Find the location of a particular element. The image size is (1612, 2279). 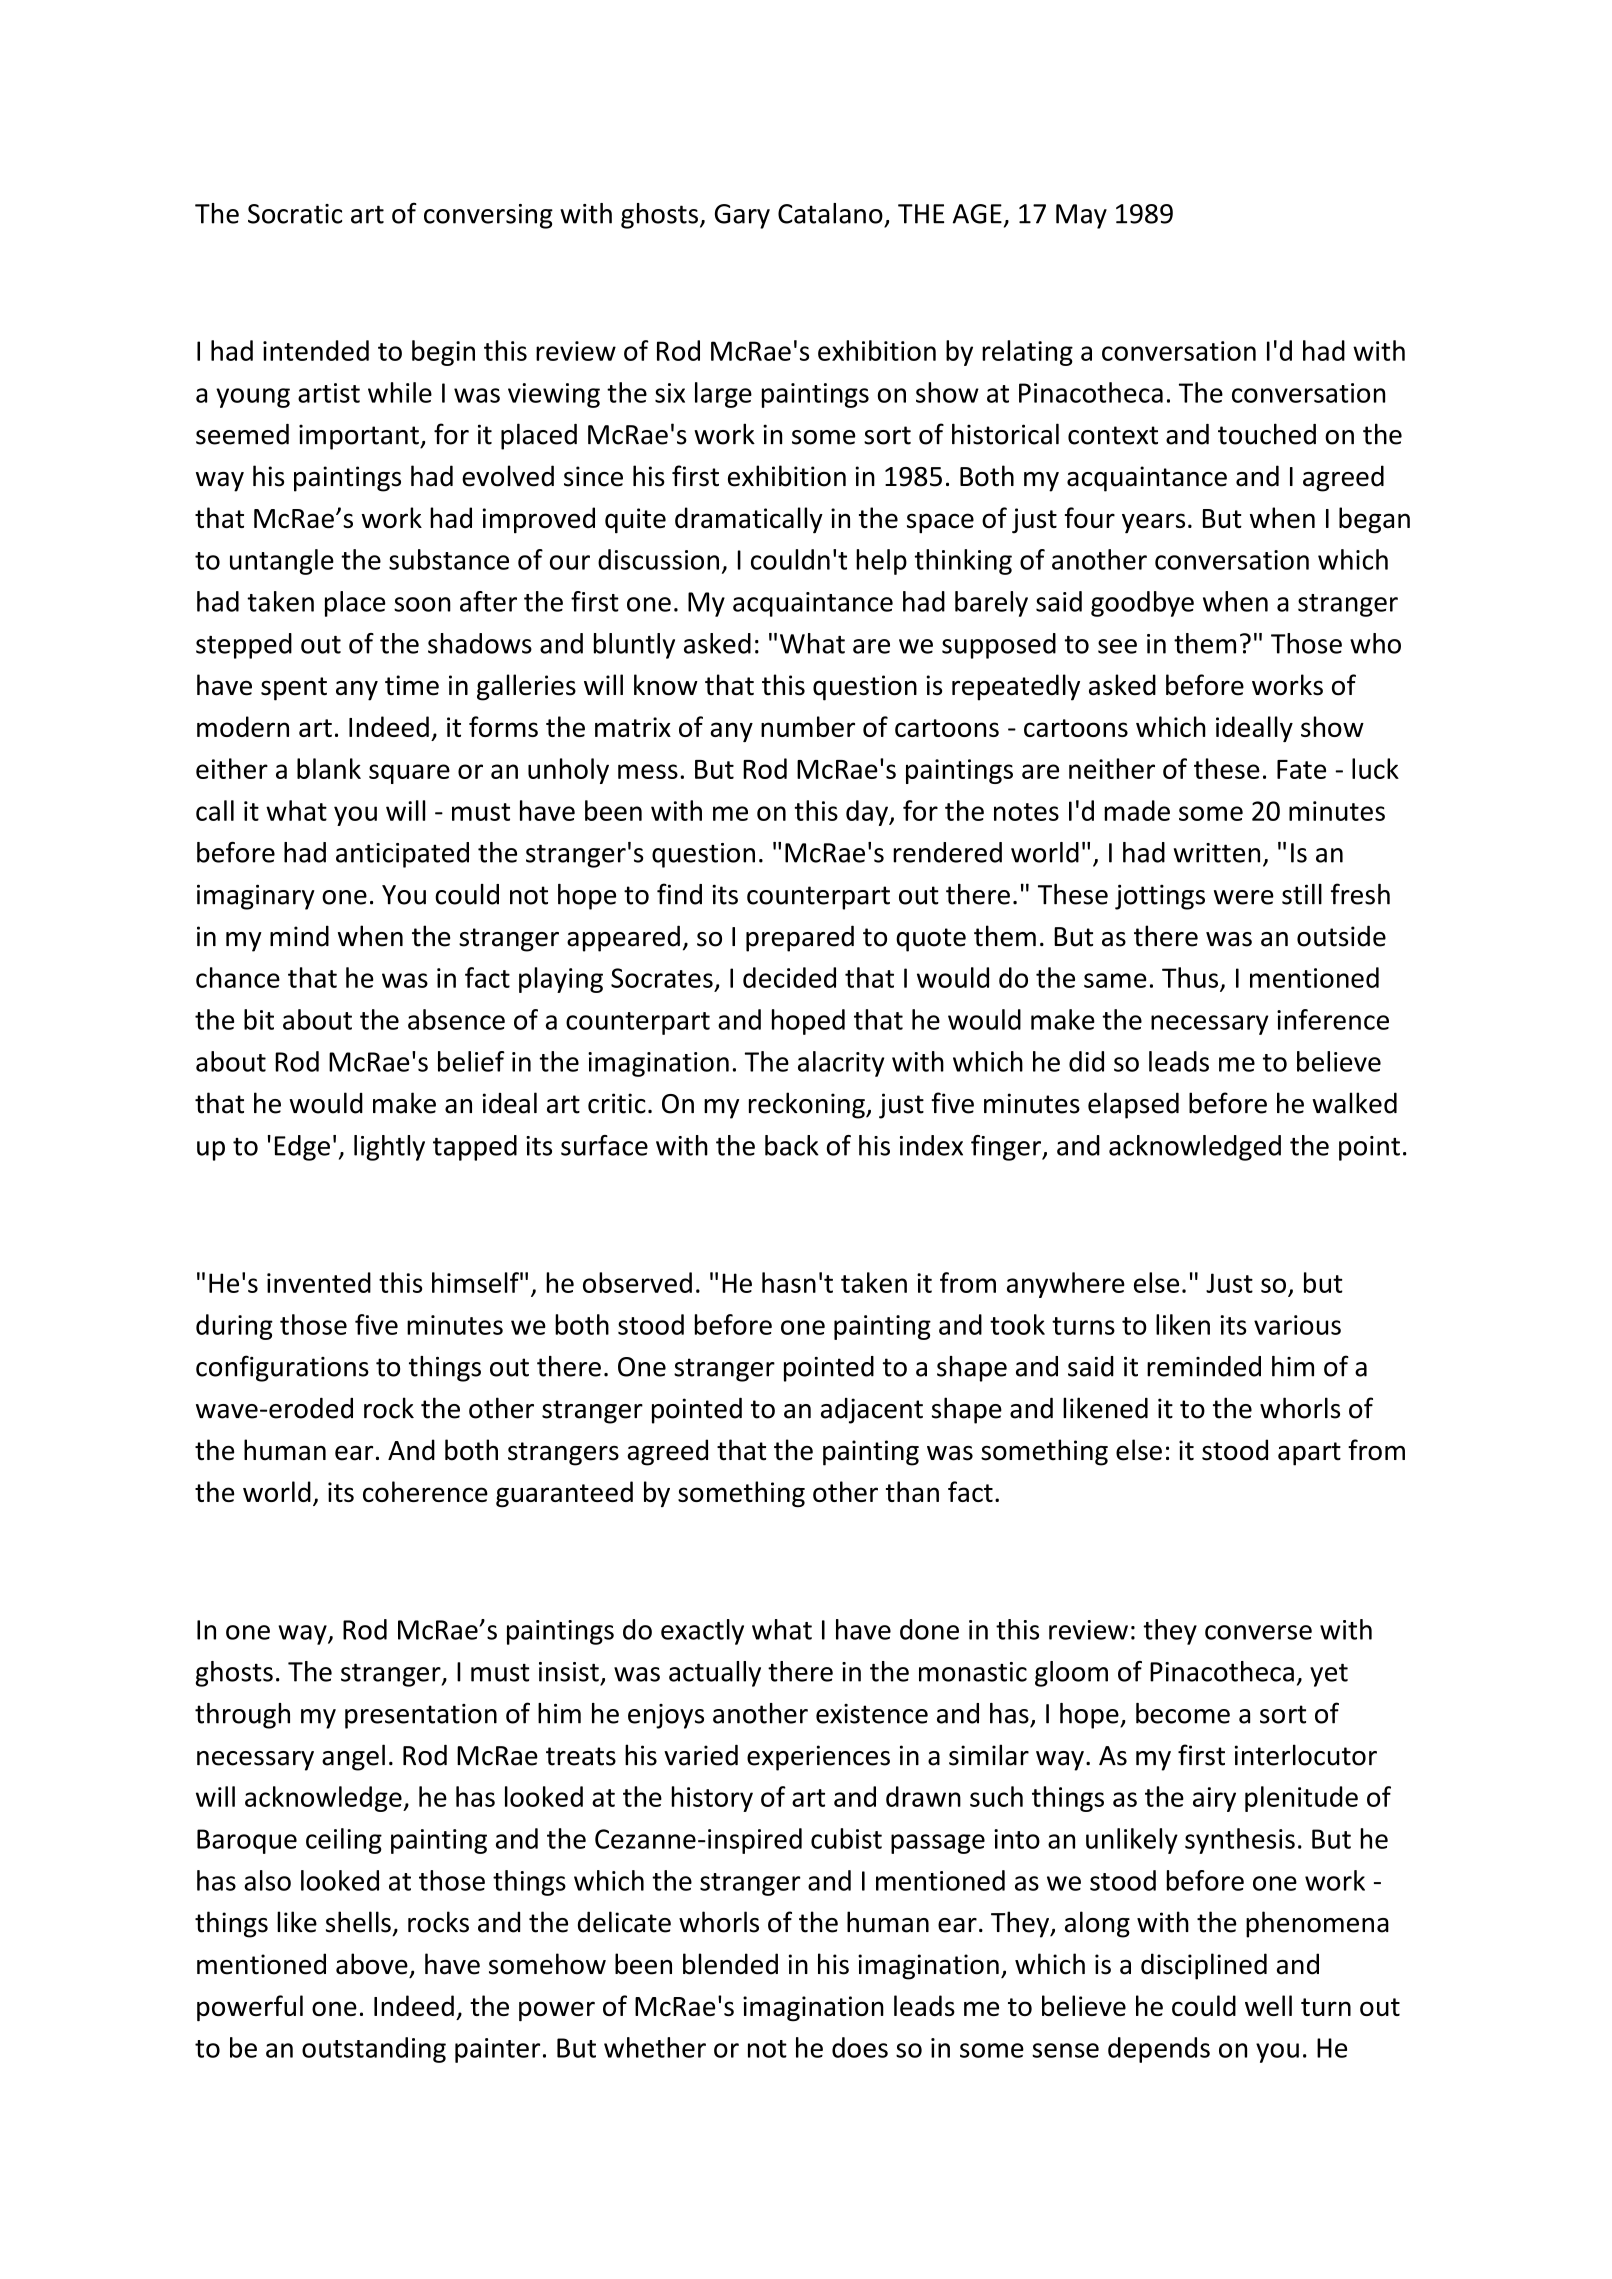

May is located at coordinates (1081, 216).
